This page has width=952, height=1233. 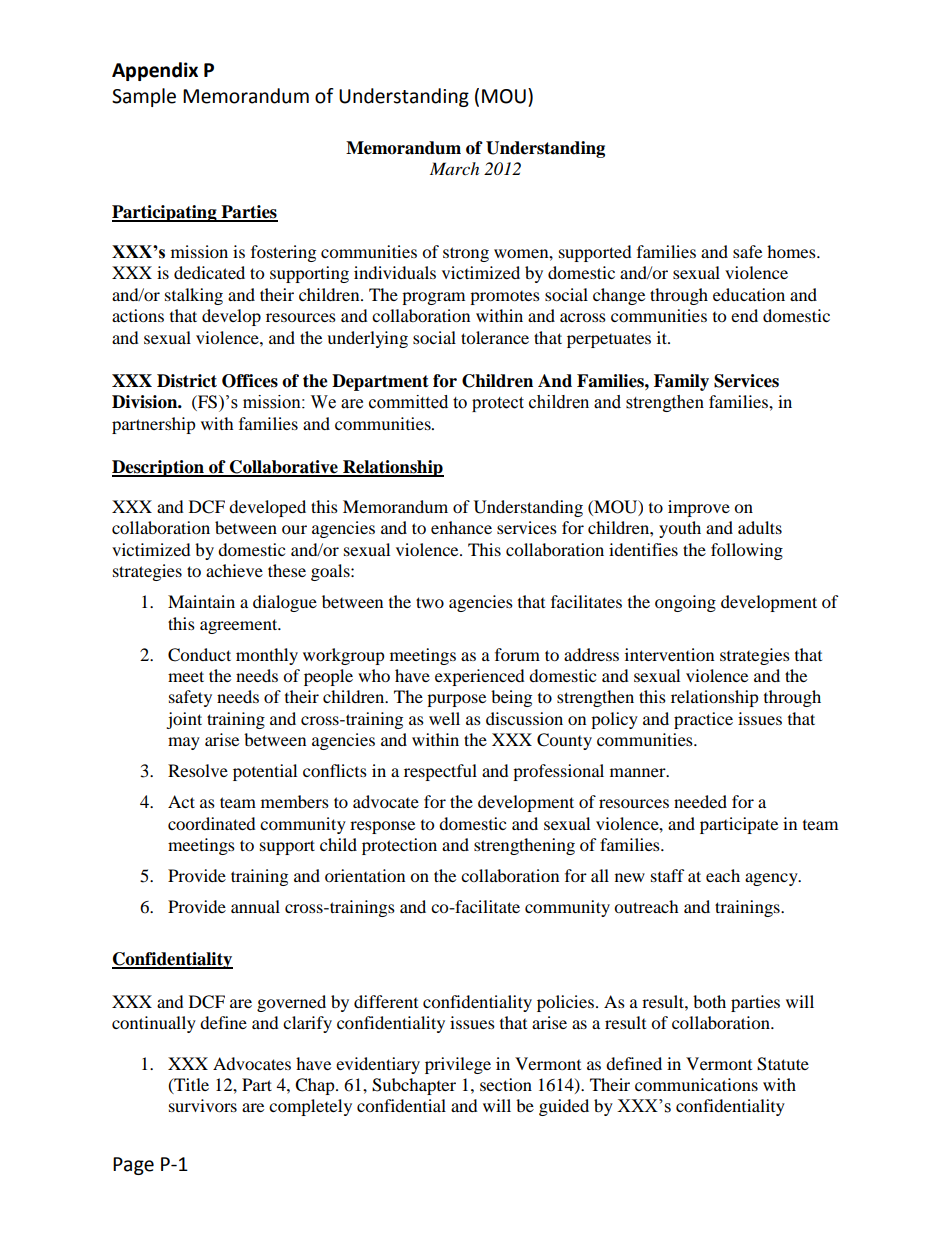 What do you see at coordinates (144, 97) in the page?
I see `Sample` at bounding box center [144, 97].
